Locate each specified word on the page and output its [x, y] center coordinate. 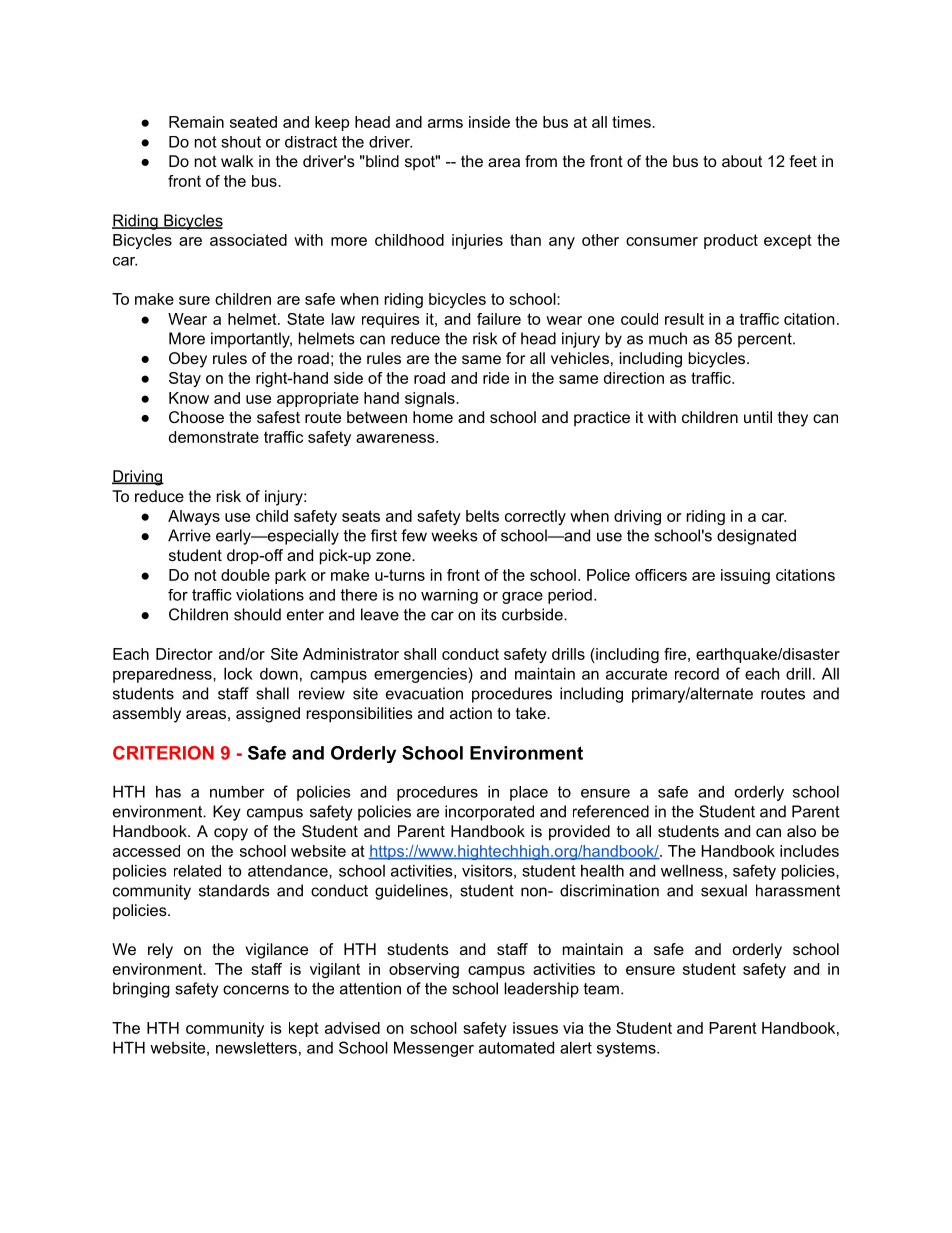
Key [227, 813]
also [801, 831]
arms [445, 123]
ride [496, 378]
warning [449, 596]
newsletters [256, 1047]
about [742, 161]
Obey [188, 360]
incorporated [489, 813]
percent [766, 340]
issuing [745, 576]
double [245, 575]
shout [241, 142]
